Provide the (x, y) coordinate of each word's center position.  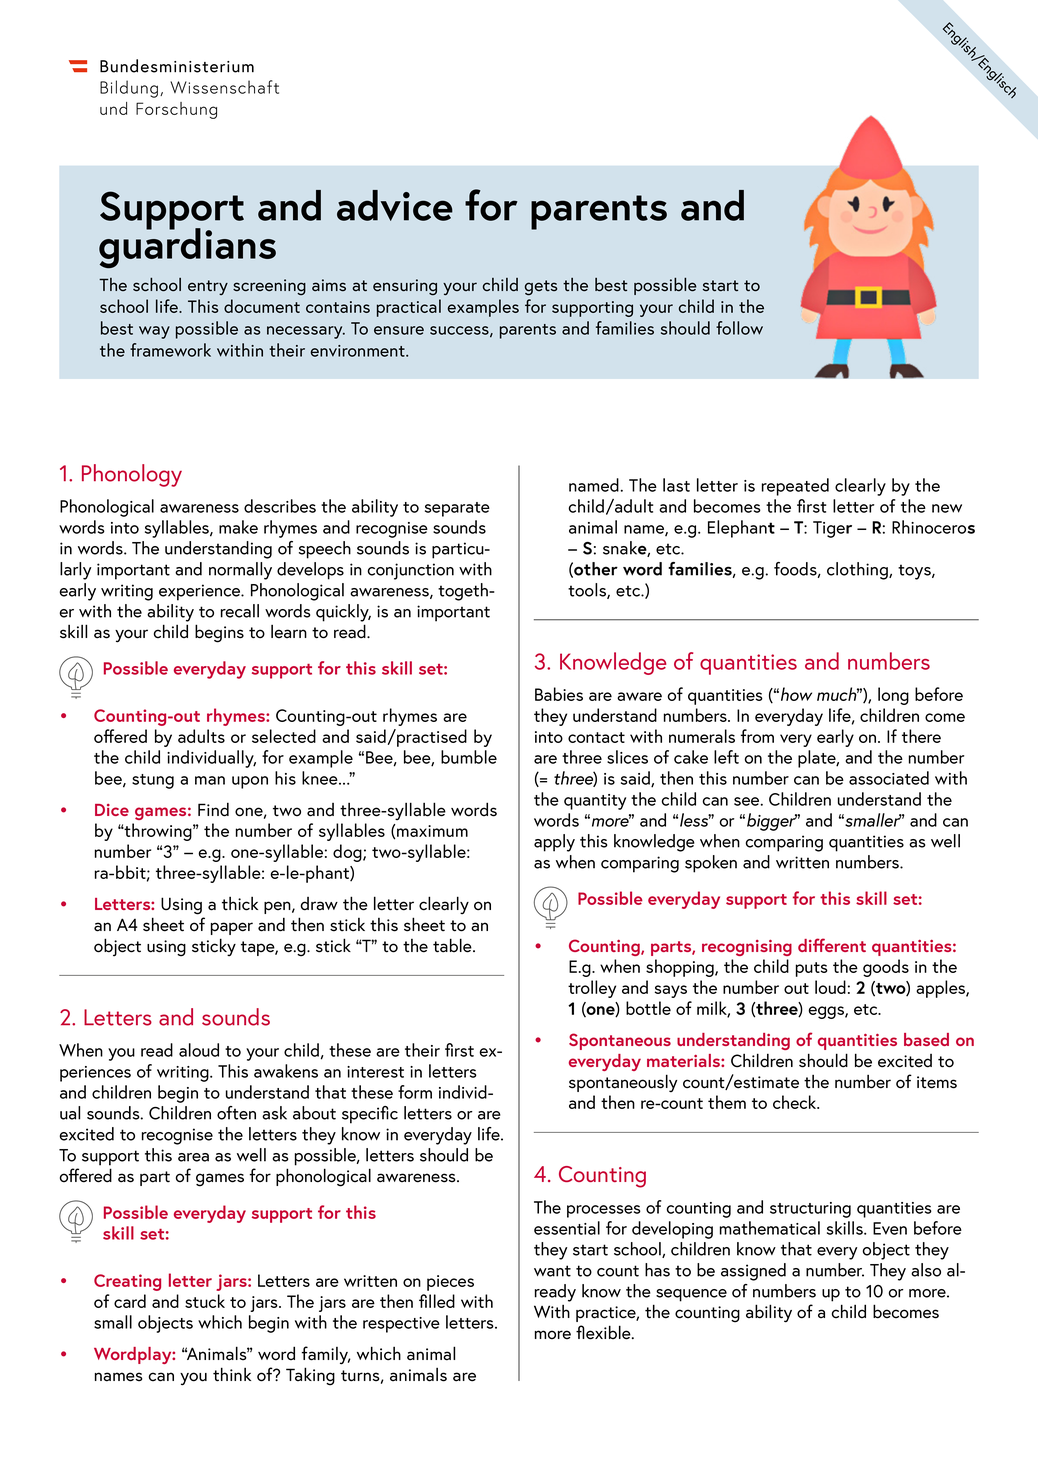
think (232, 1374)
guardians (187, 247)
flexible (604, 1332)
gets (541, 288)
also (926, 1270)
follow (739, 328)
